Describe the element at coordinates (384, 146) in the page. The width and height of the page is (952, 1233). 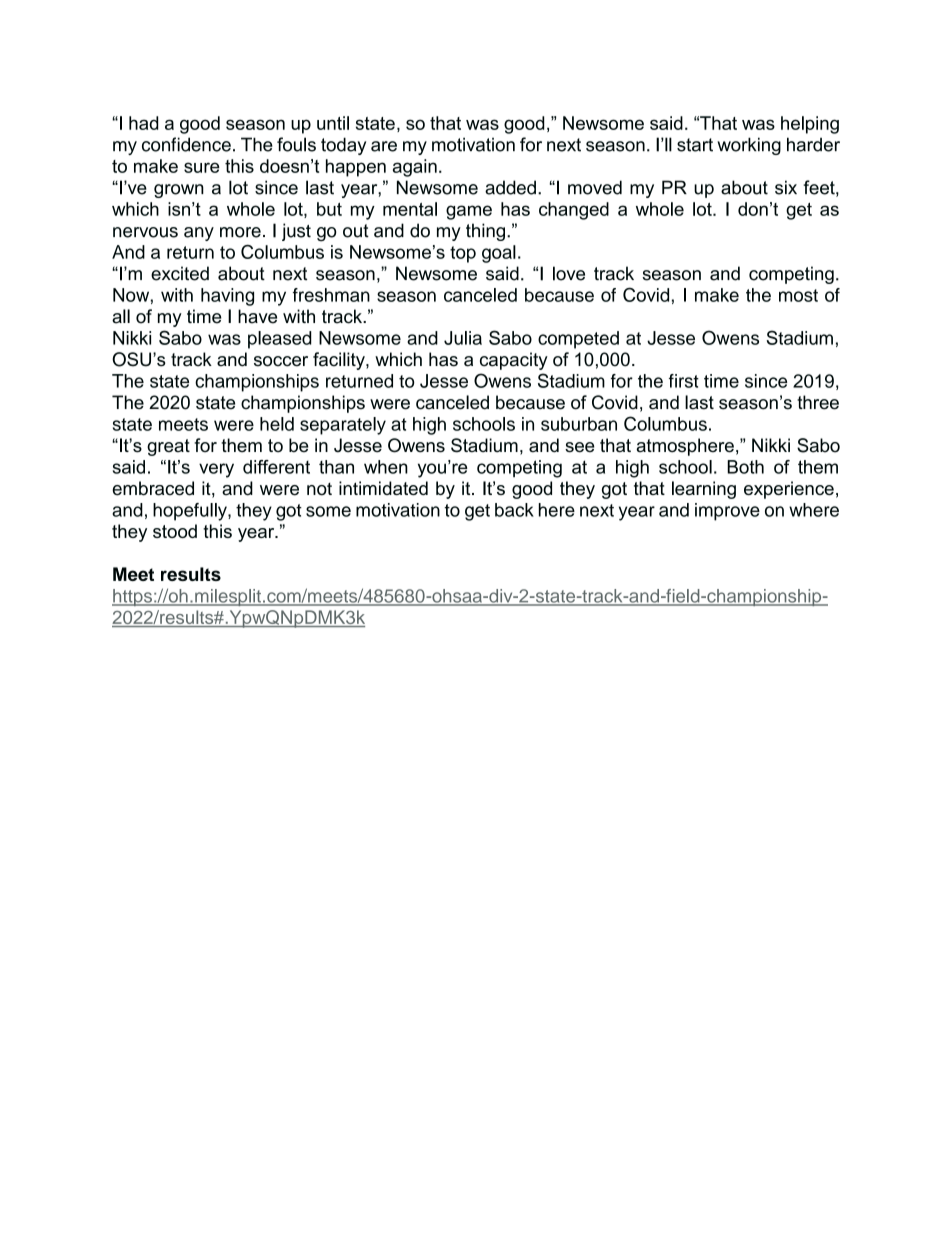
I see `are` at that location.
